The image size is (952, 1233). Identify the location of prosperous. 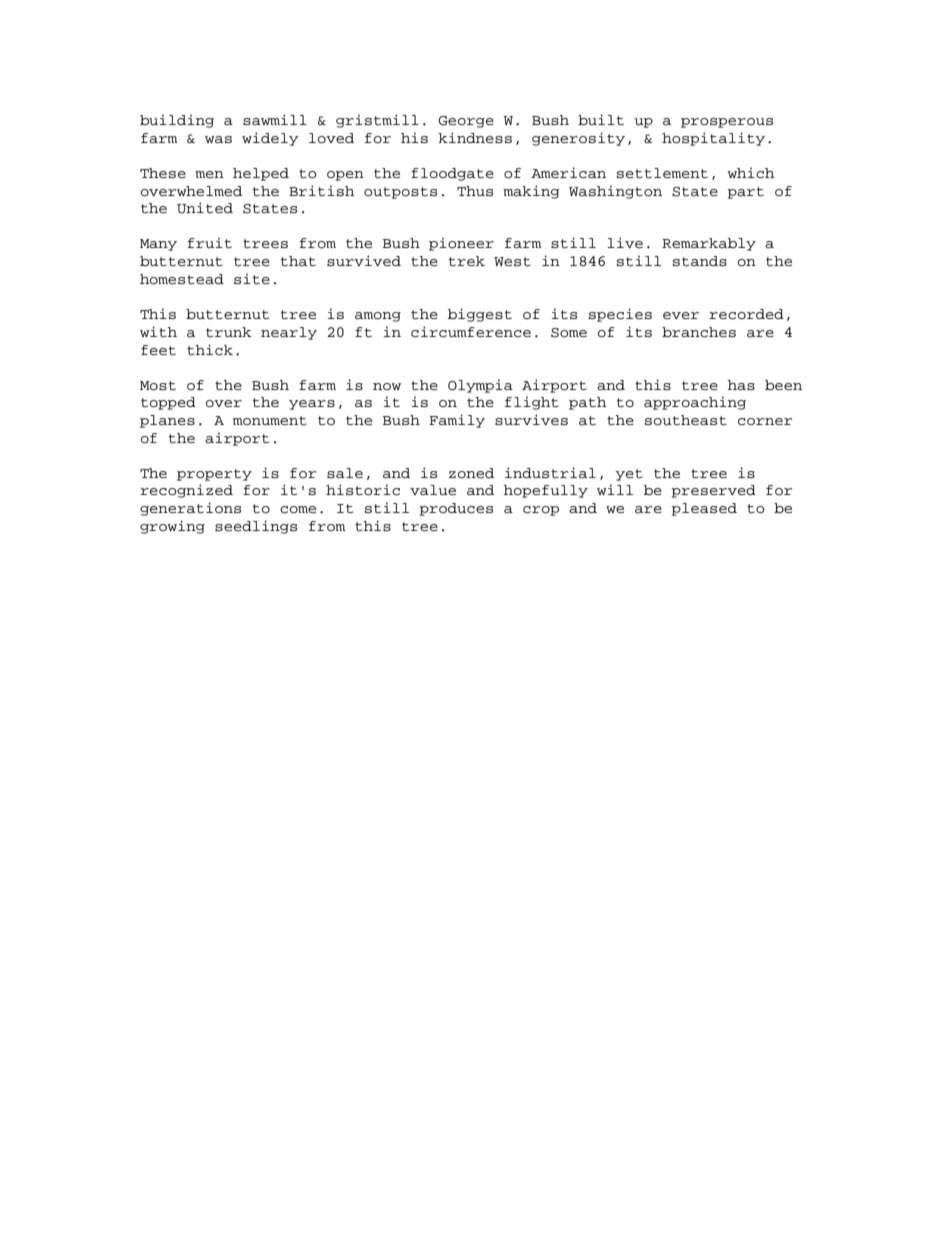
(727, 123).
